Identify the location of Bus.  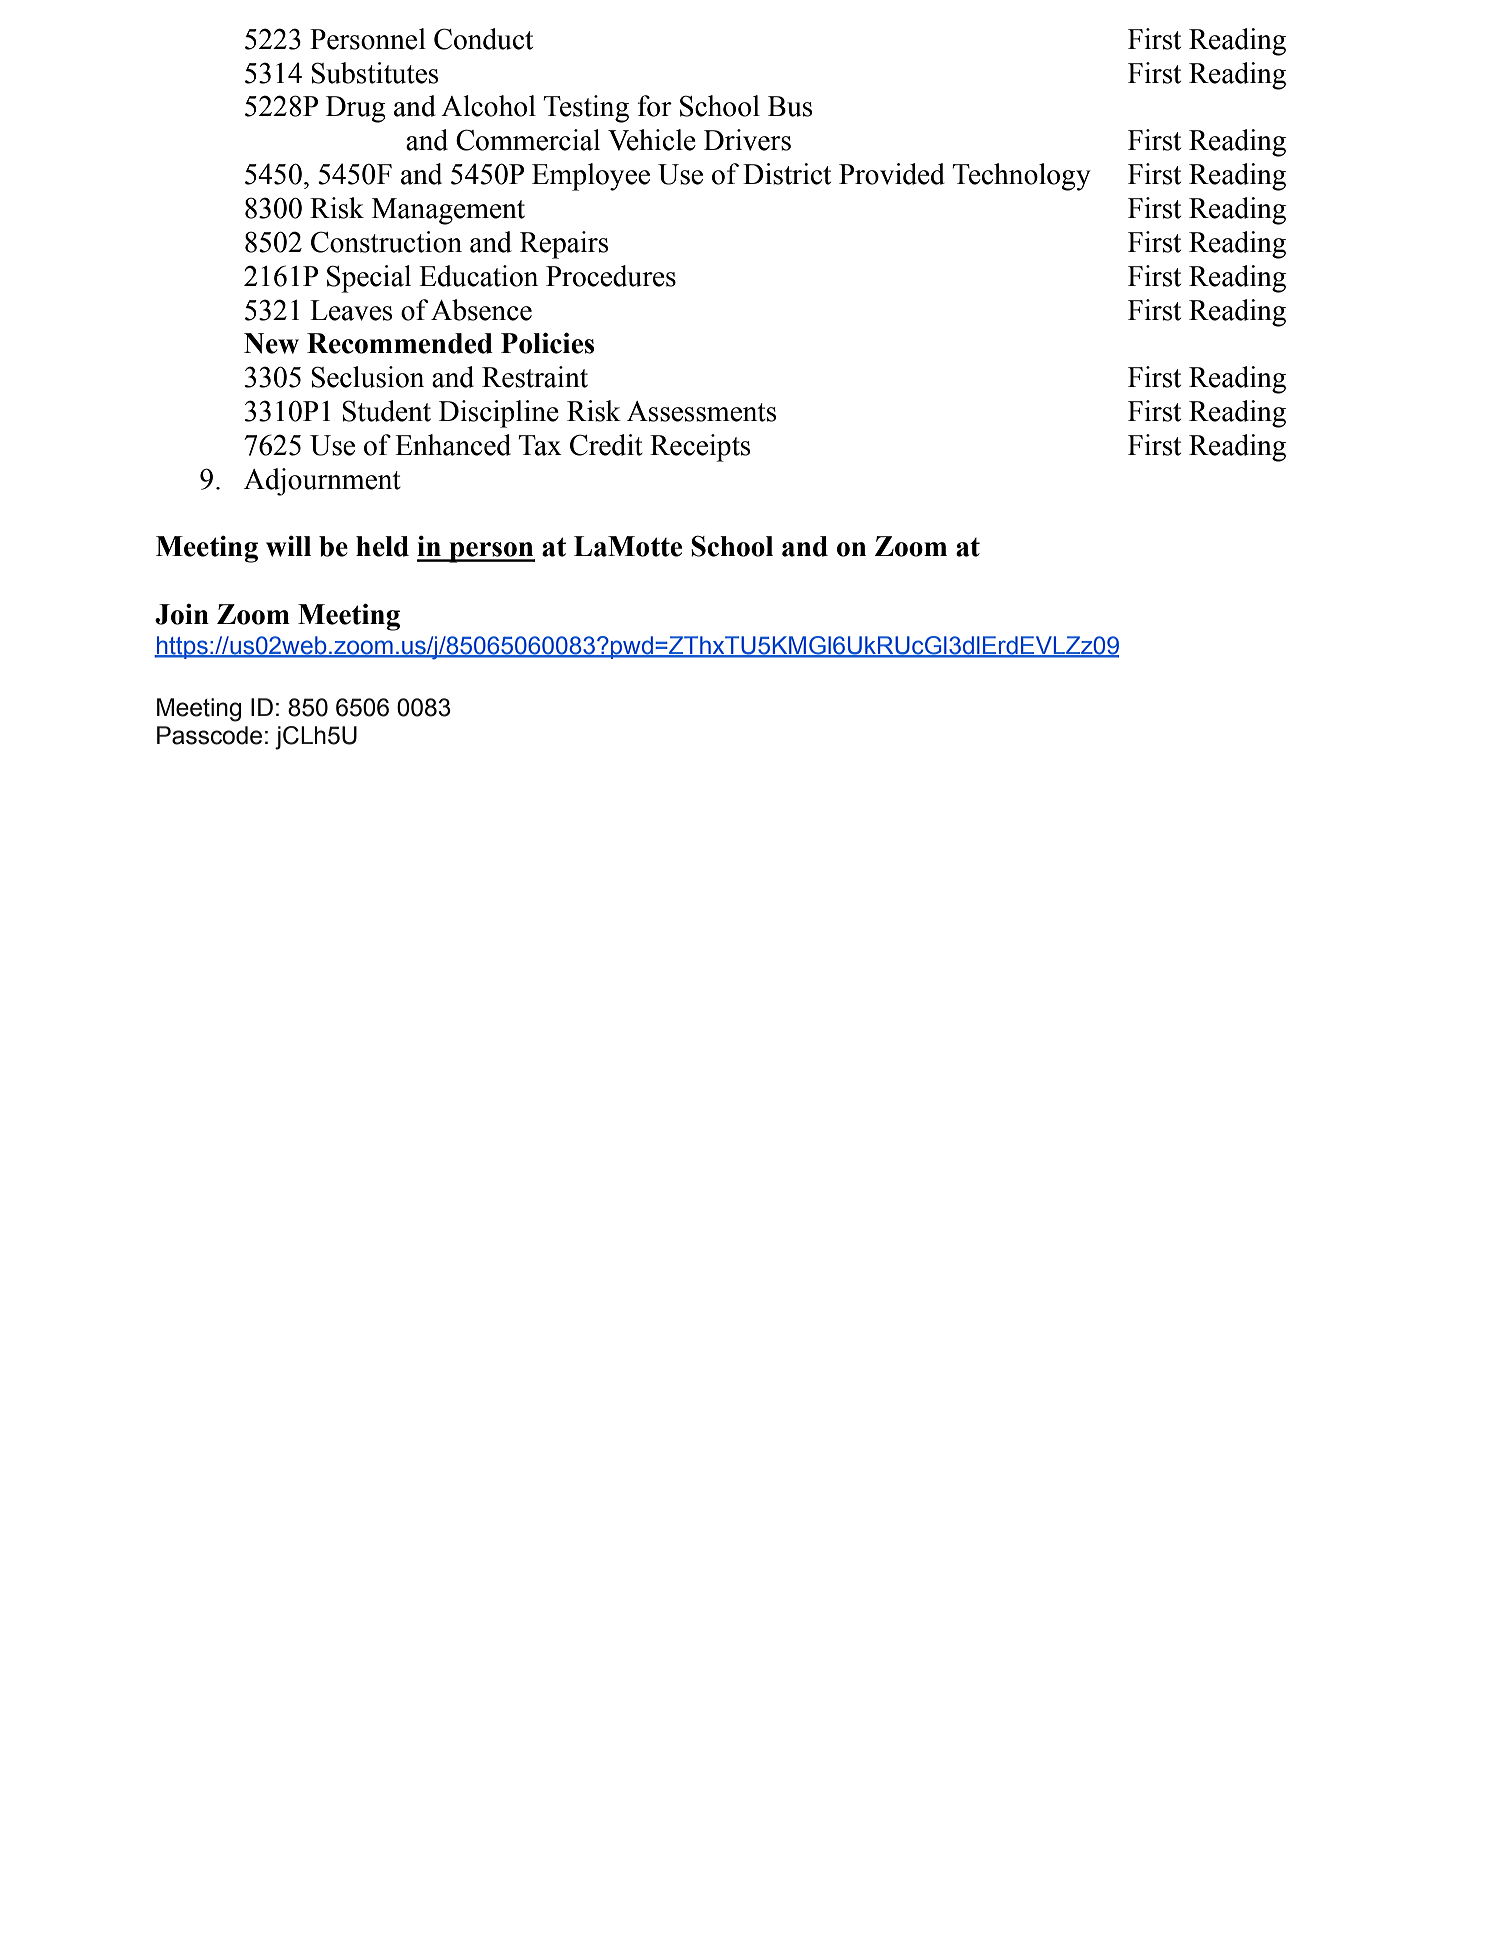
(790, 106).
